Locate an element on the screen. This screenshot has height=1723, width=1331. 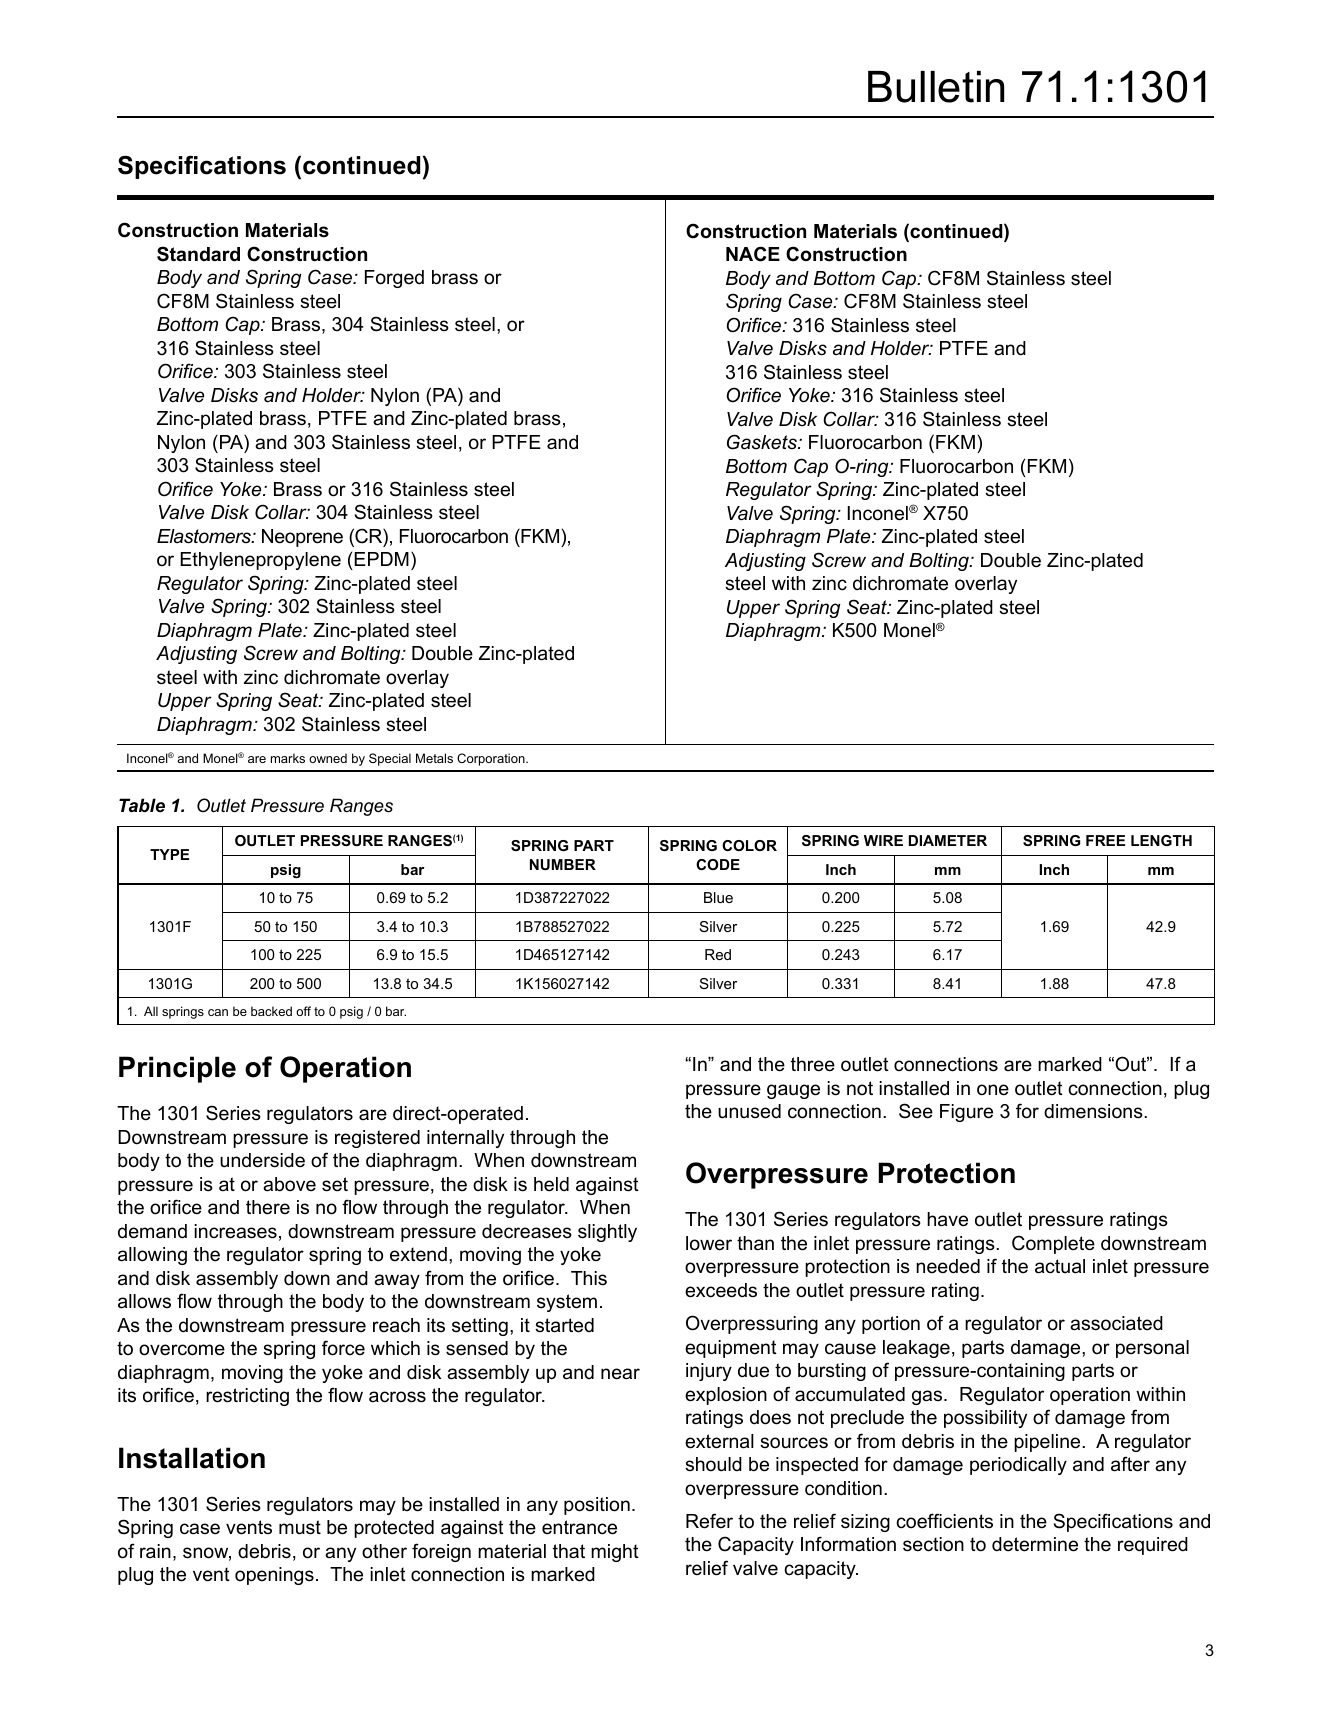
Bulletin is located at coordinates (936, 87).
